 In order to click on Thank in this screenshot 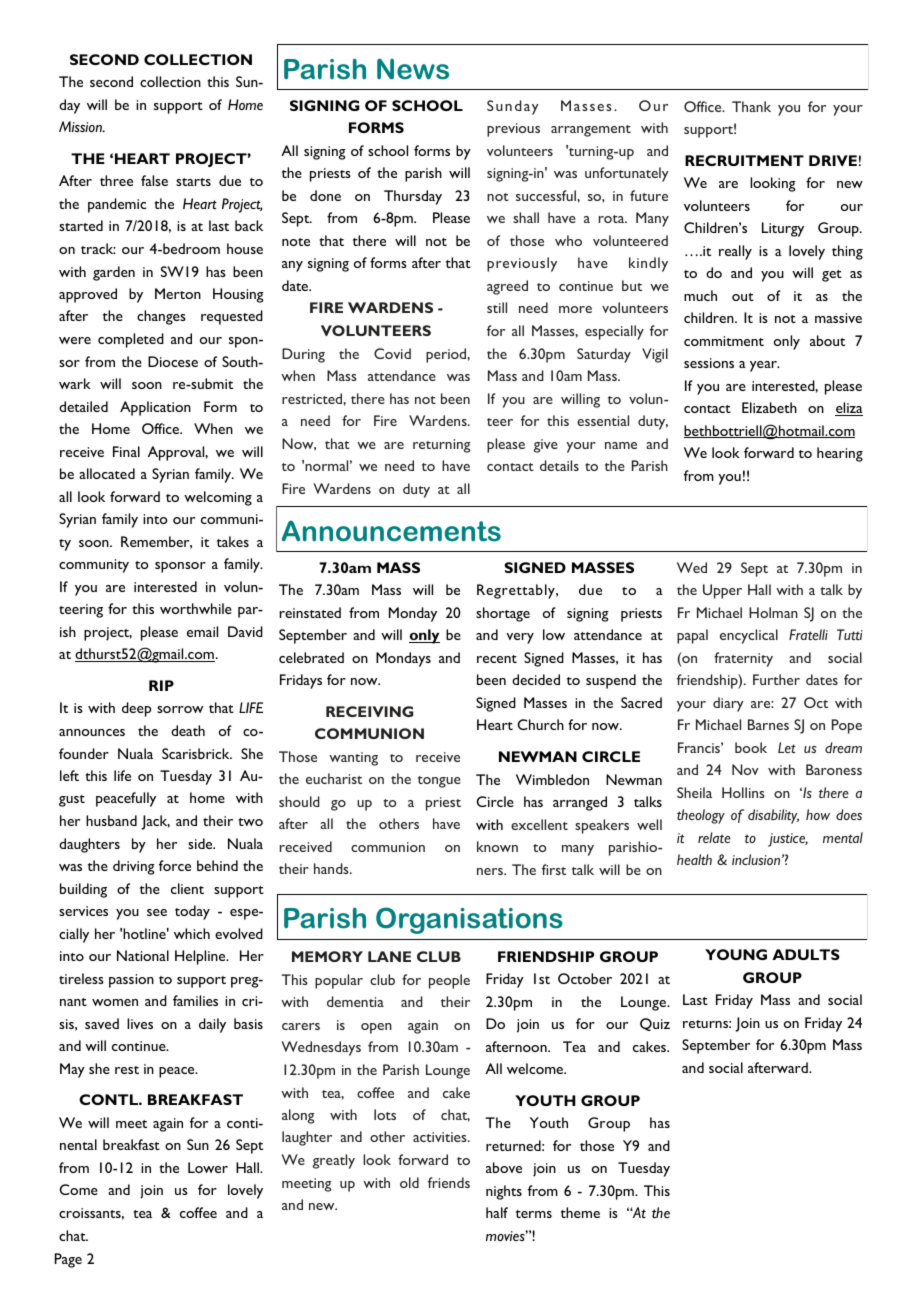, I will do `click(751, 106)`.
